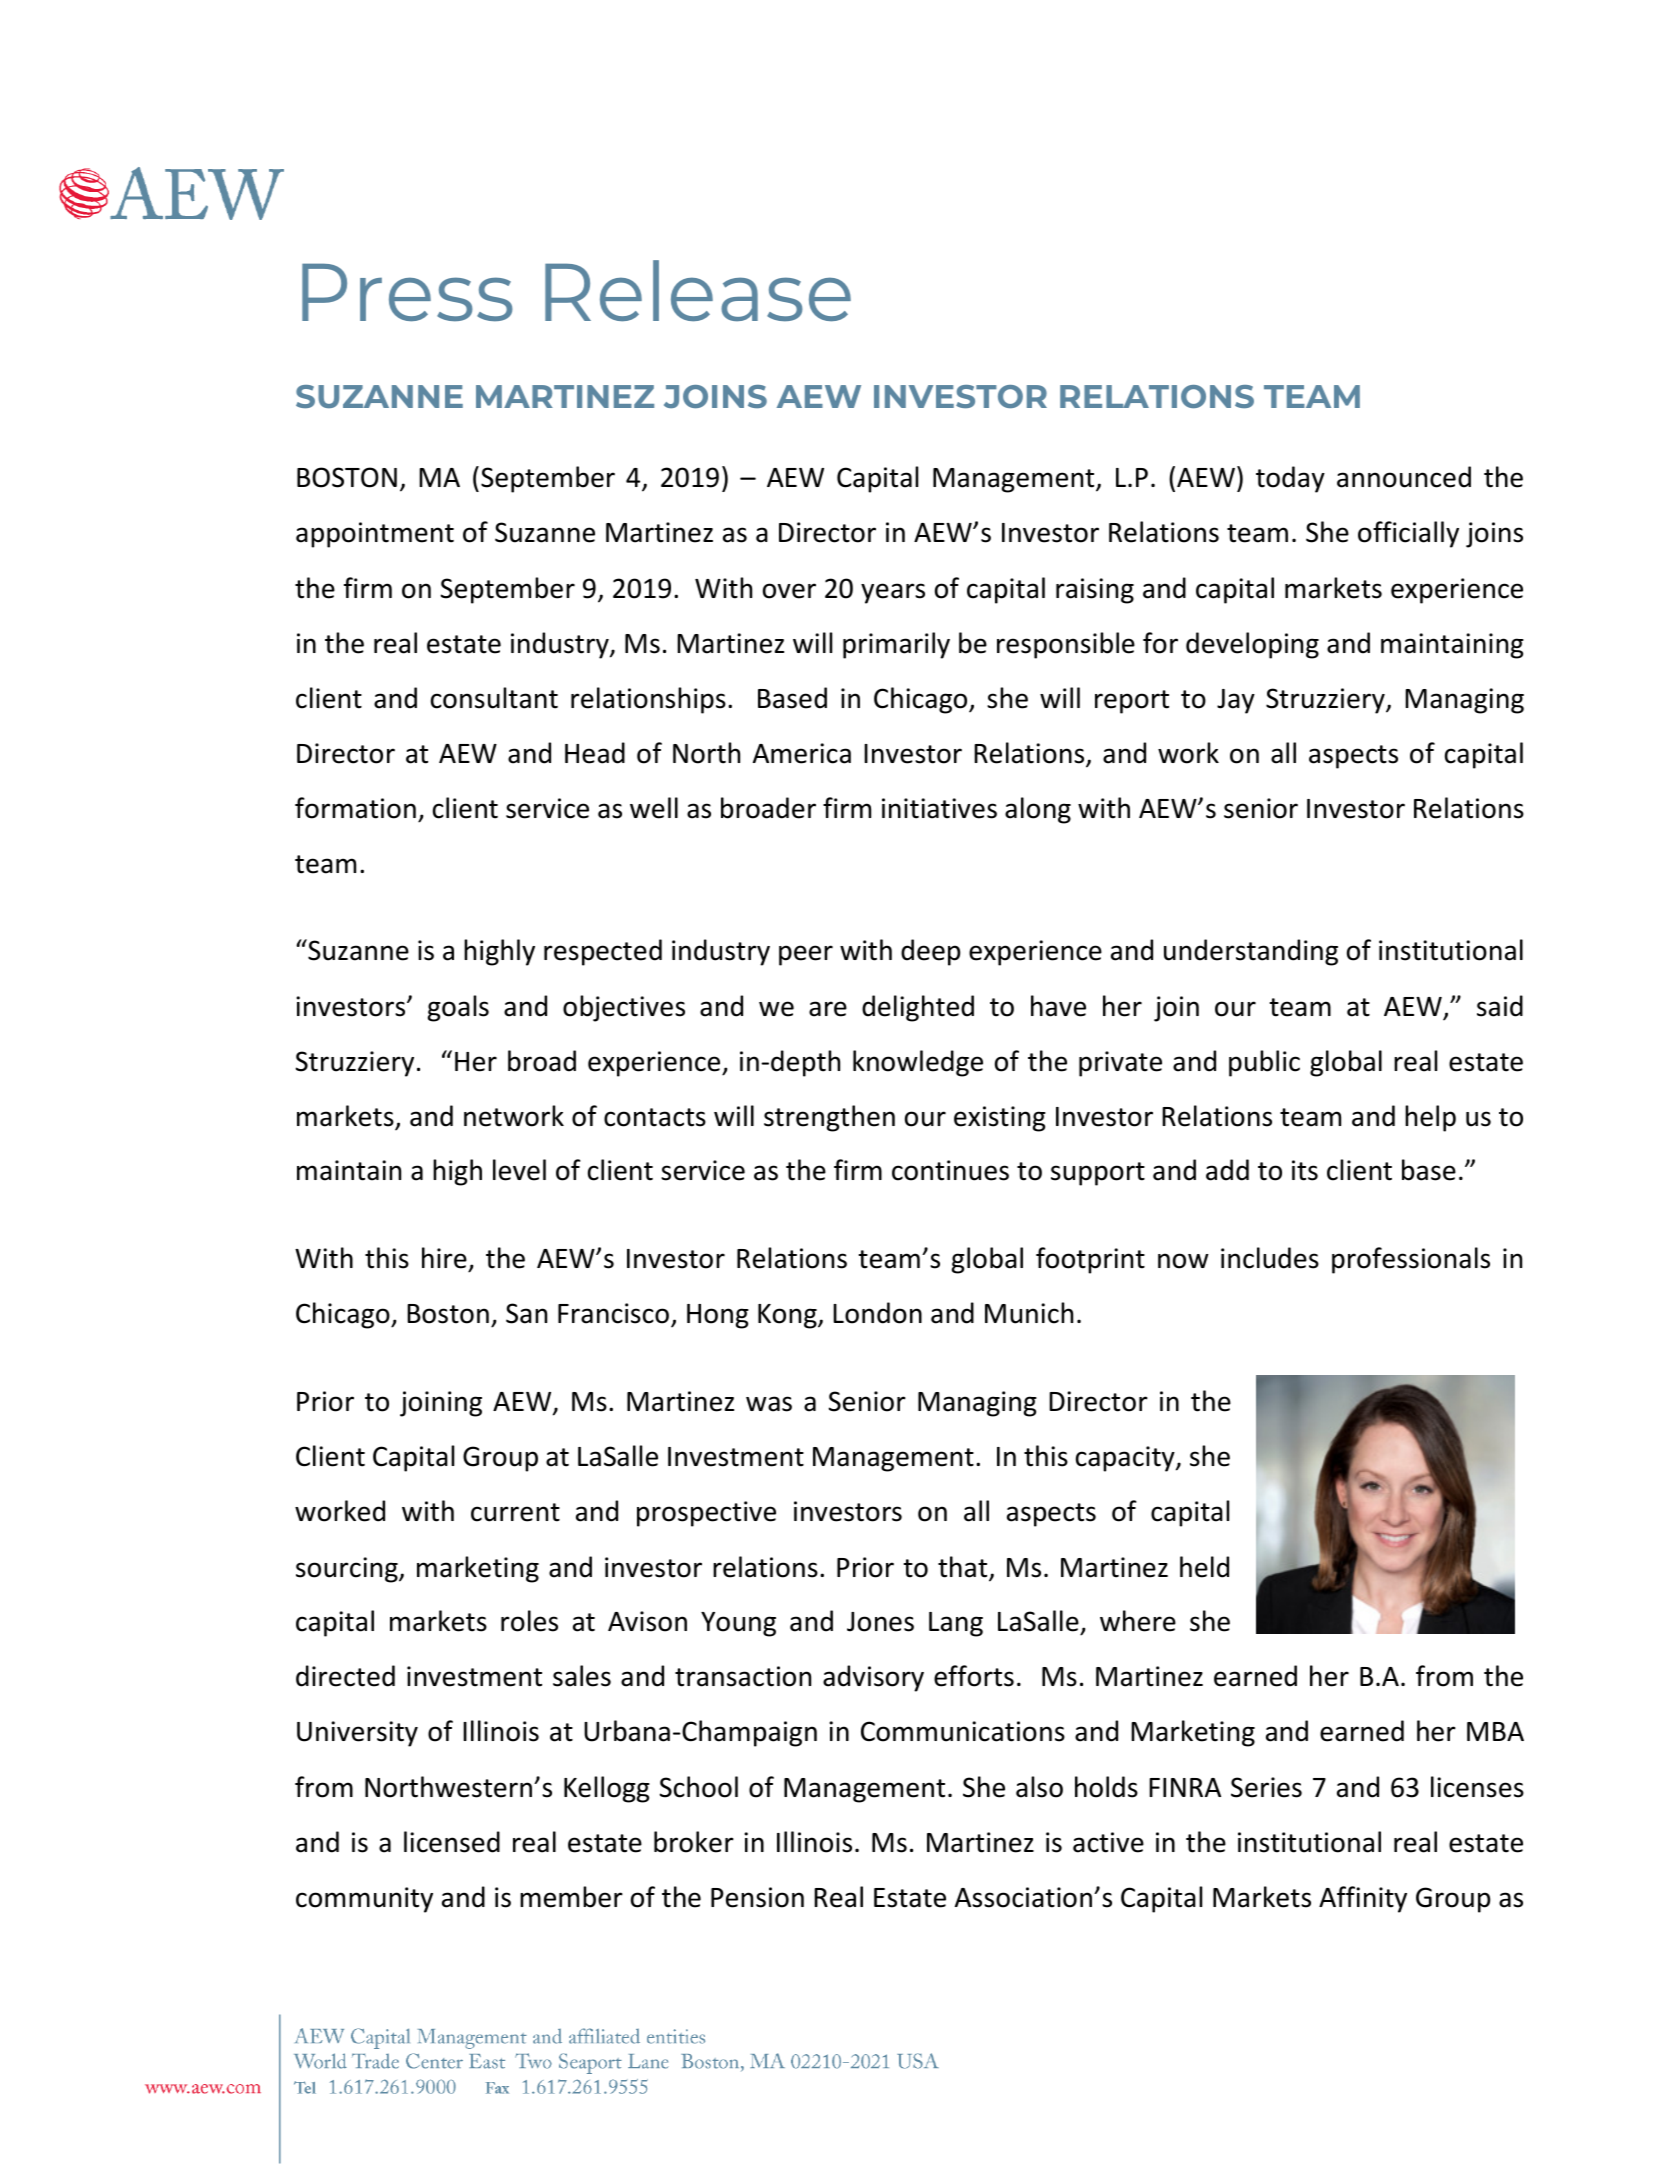 The image size is (1672, 2164). Describe the element at coordinates (1404, 477) in the image. I see `announced` at that location.
